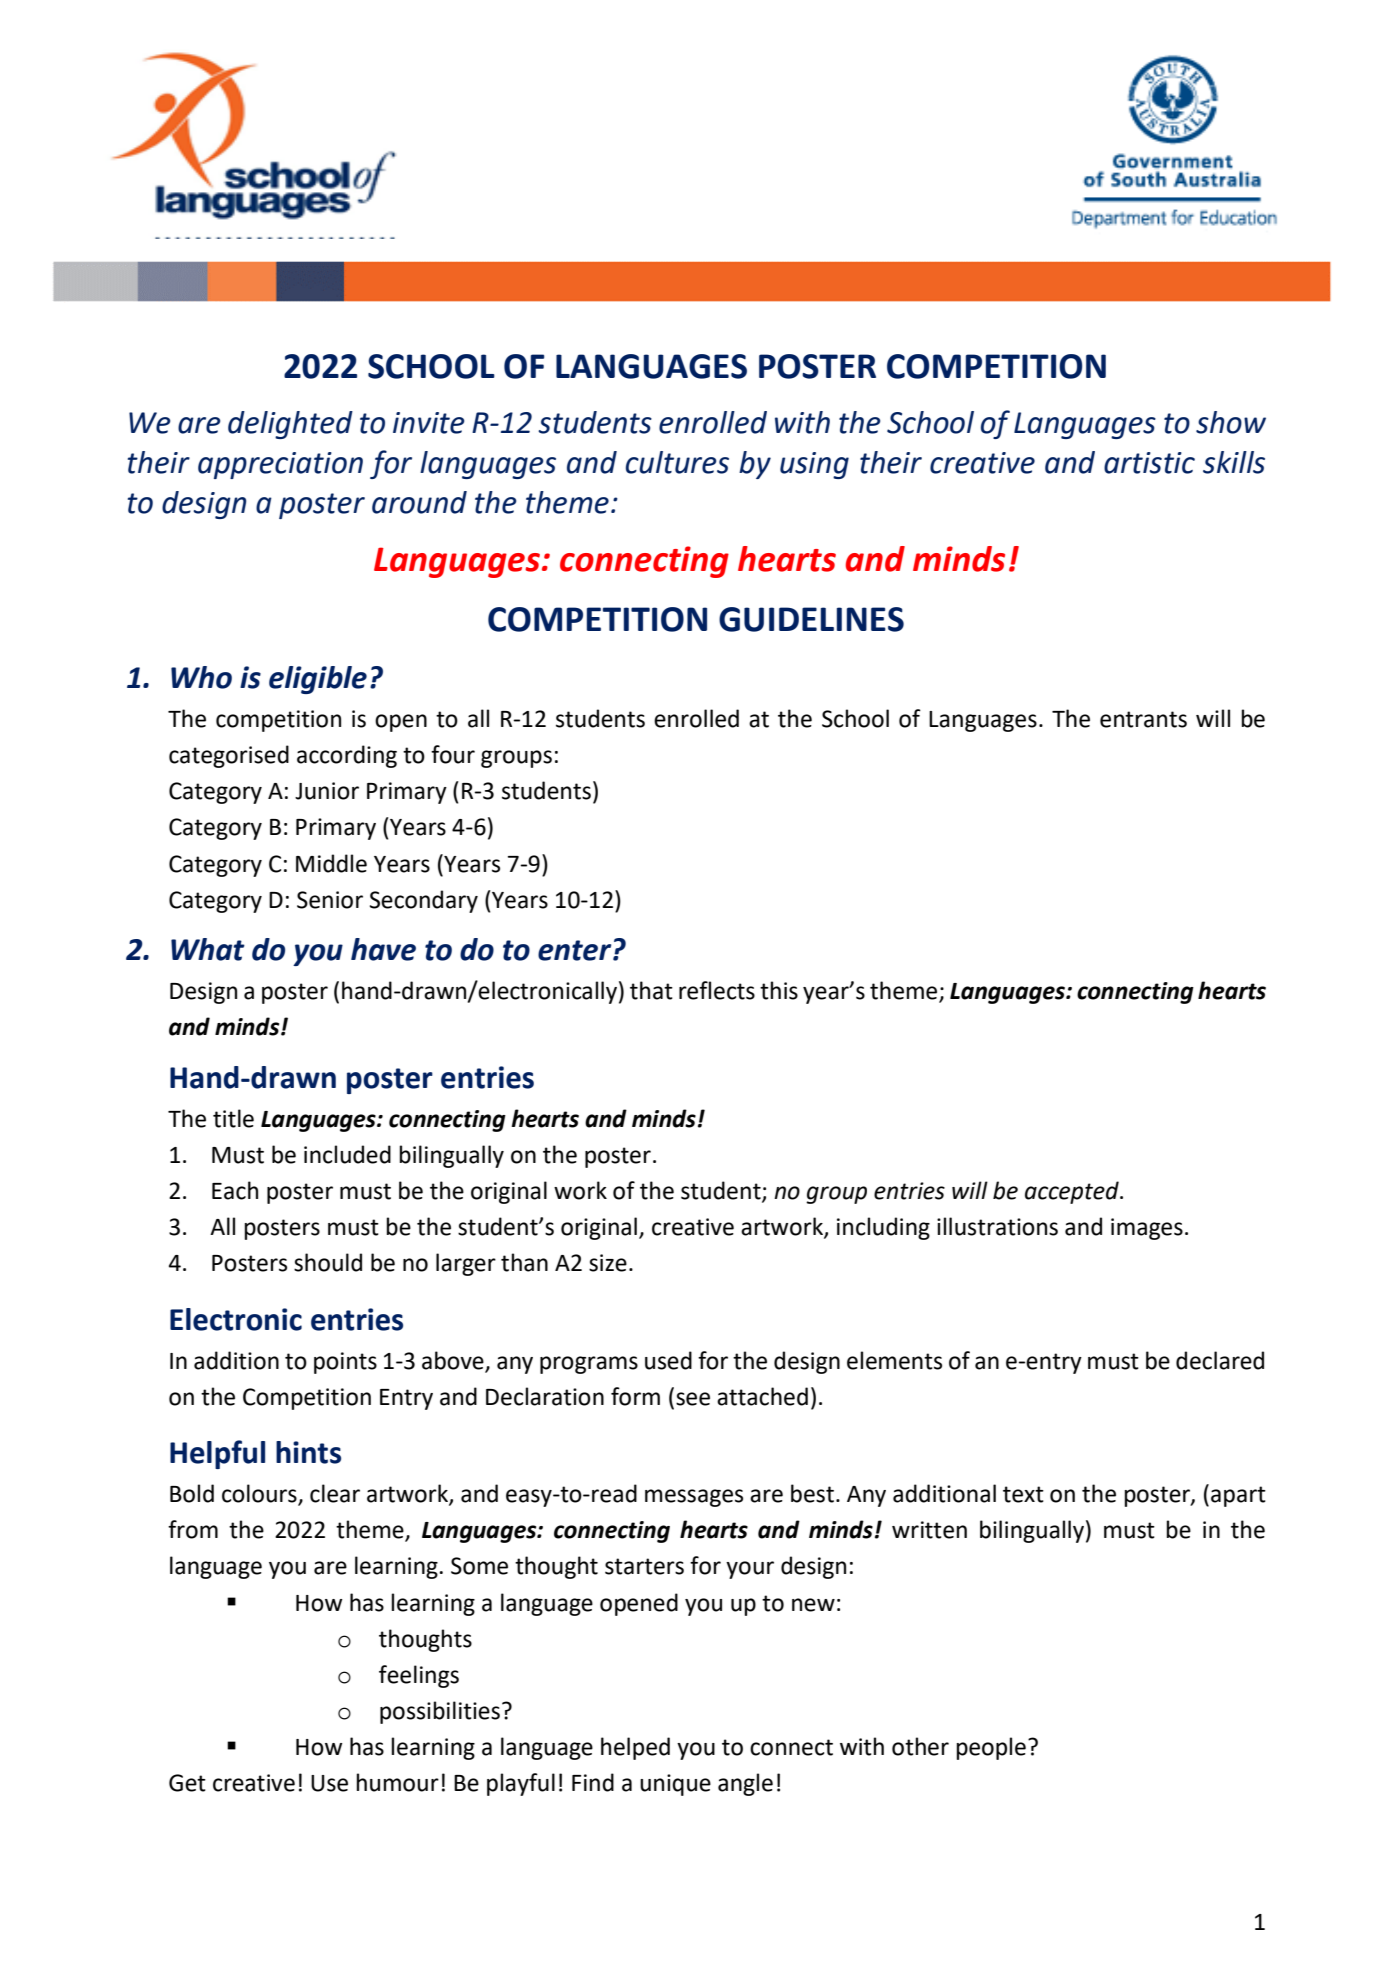 Image resolution: width=1392 pixels, height=1968 pixels. Describe the element at coordinates (745, 1784) in the document. I see `angle` at that location.
